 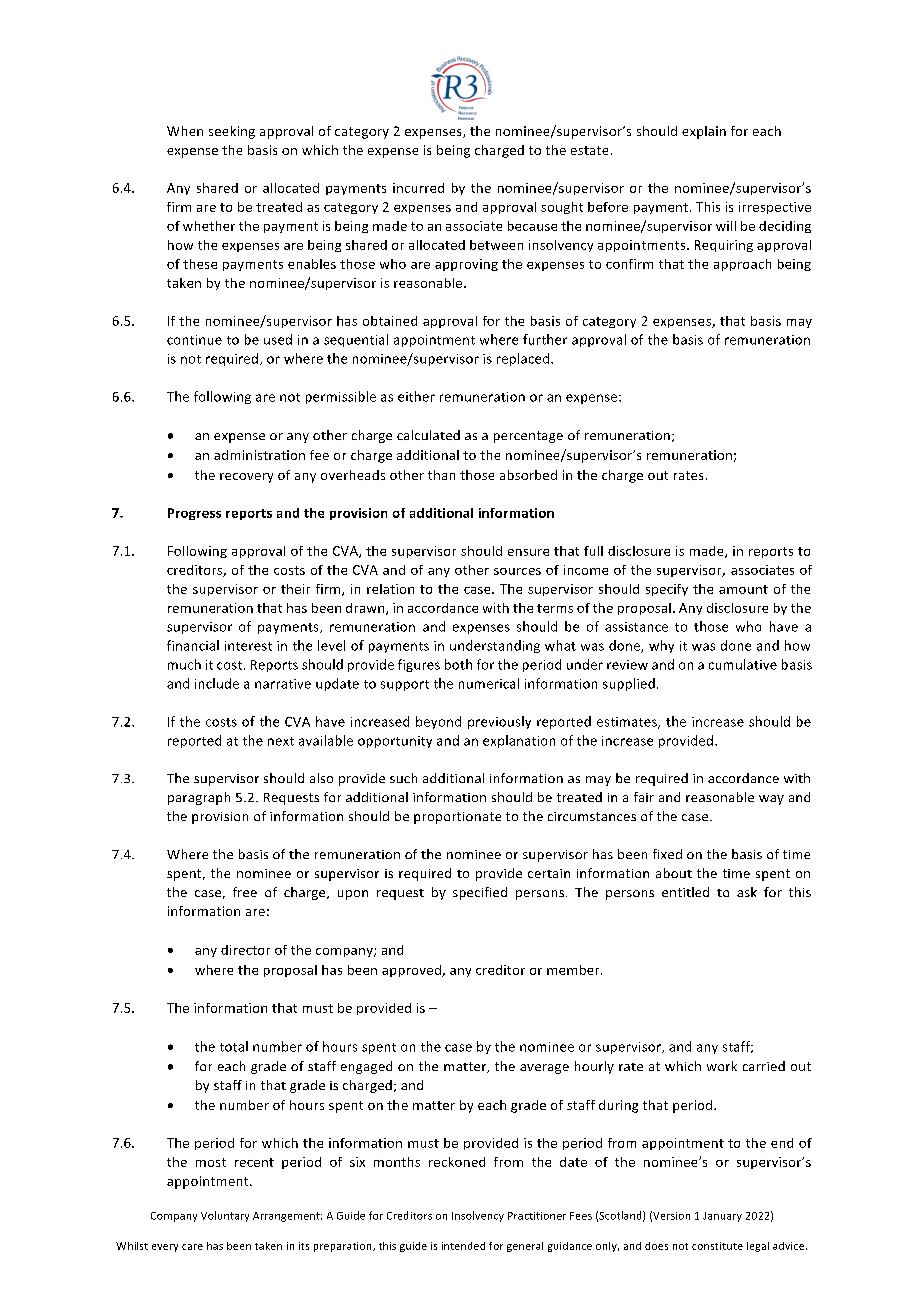 What do you see at coordinates (194, 340) in the screenshot?
I see `continue` at bounding box center [194, 340].
